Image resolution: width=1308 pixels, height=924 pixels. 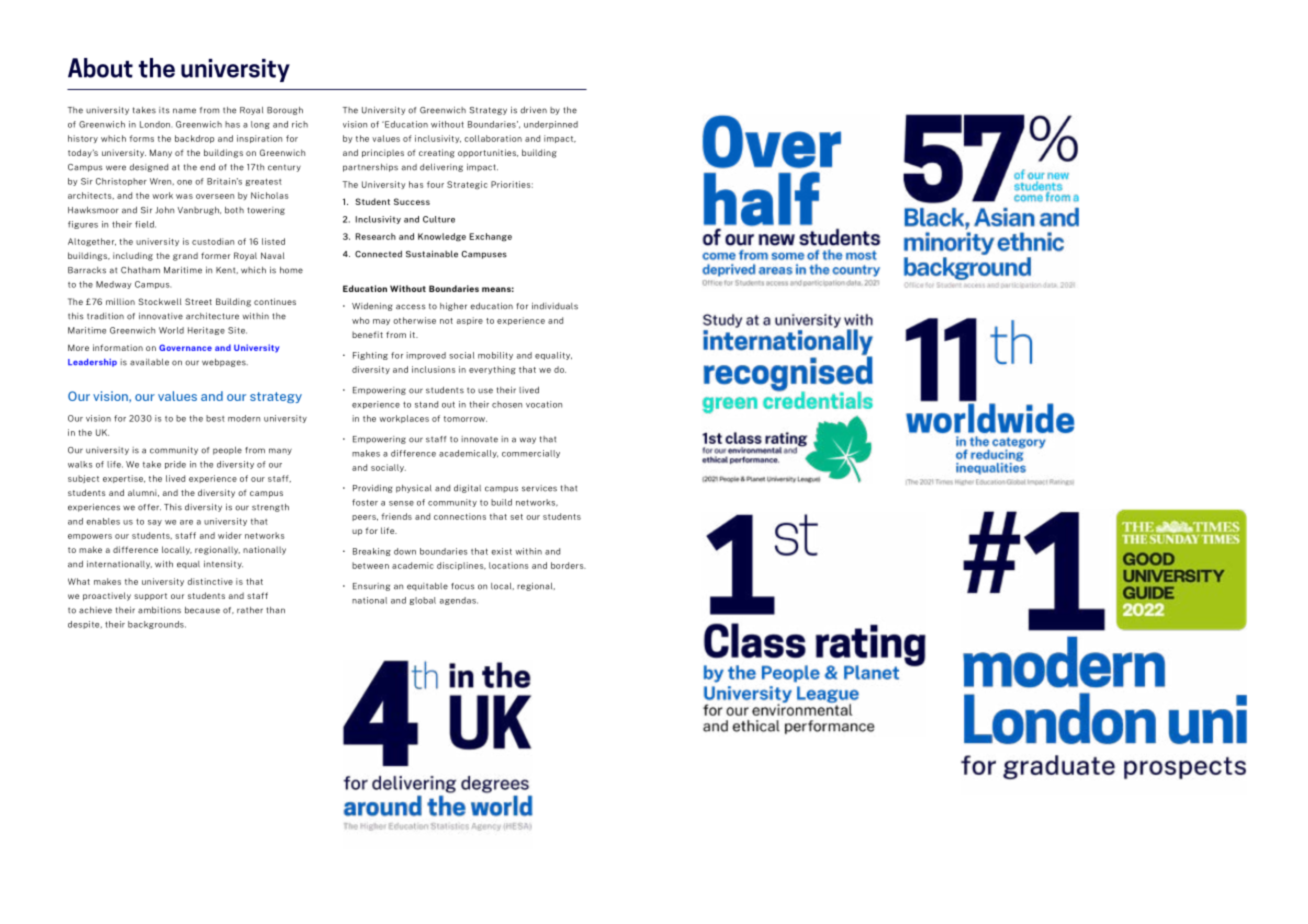 What do you see at coordinates (118, 347) in the image?
I see `information` at bounding box center [118, 347].
